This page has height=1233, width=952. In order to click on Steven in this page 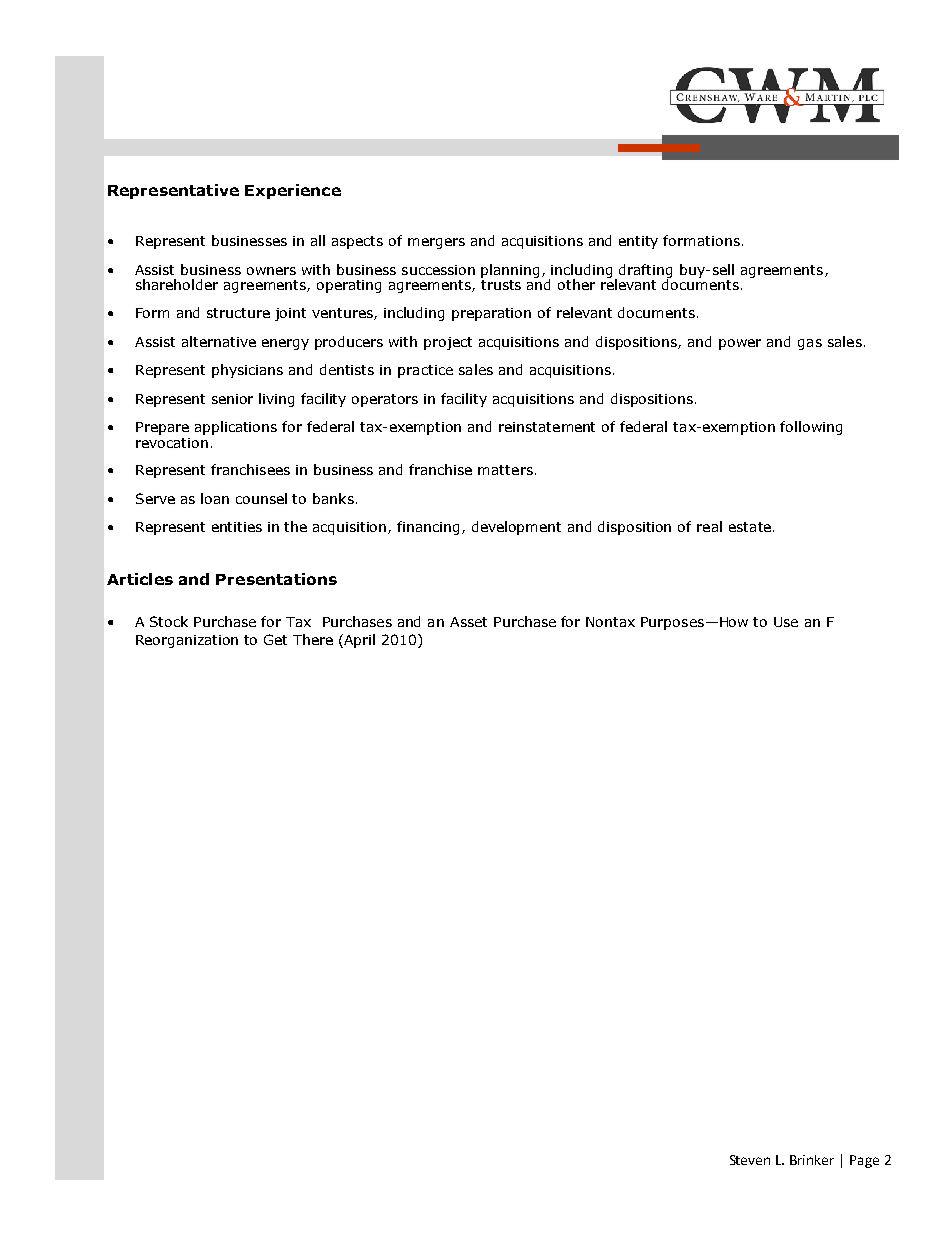, I will do `click(750, 1160)`.
